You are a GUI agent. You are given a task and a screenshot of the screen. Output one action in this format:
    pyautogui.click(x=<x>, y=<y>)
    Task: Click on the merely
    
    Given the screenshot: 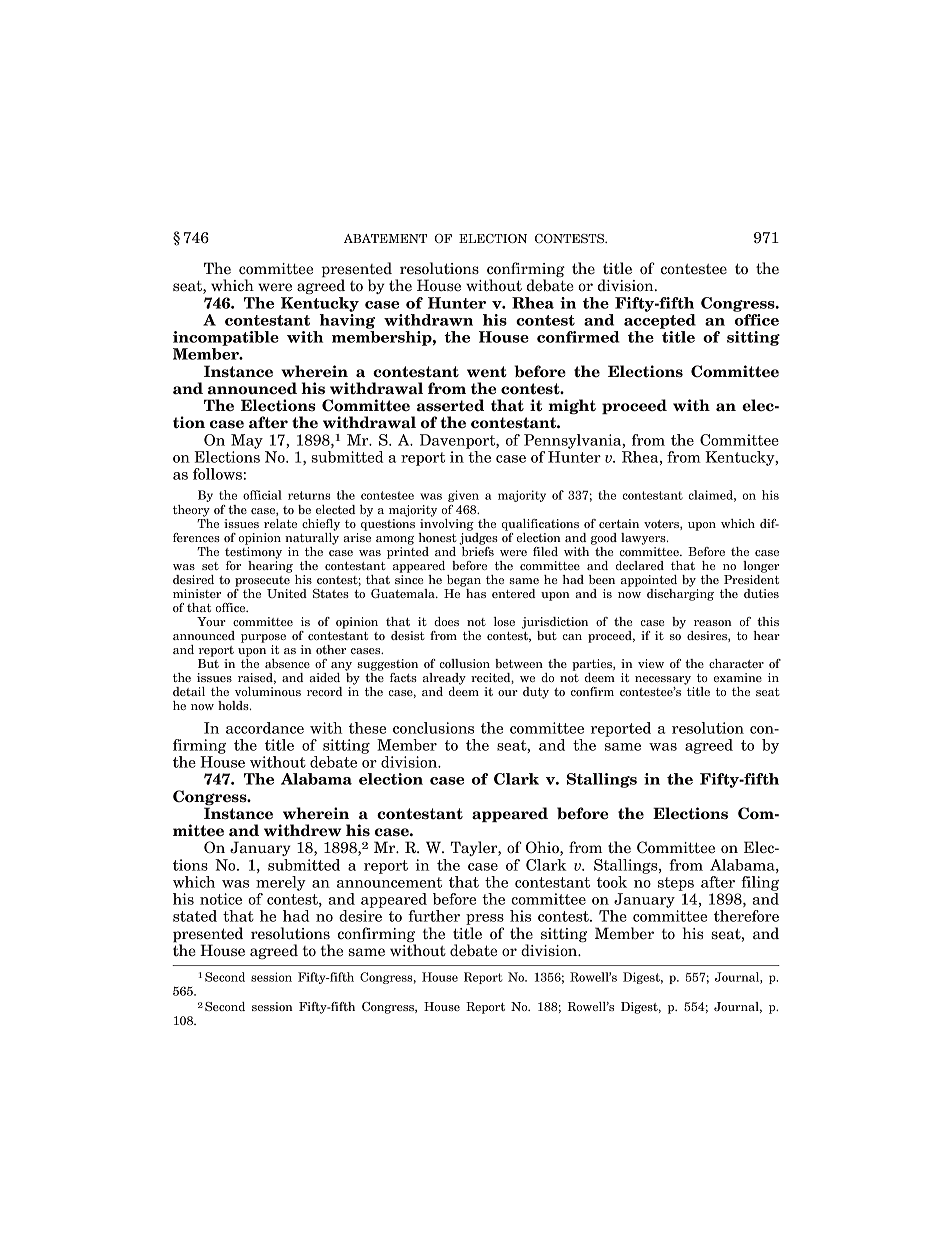 What is the action you would take?
    pyautogui.click(x=281, y=883)
